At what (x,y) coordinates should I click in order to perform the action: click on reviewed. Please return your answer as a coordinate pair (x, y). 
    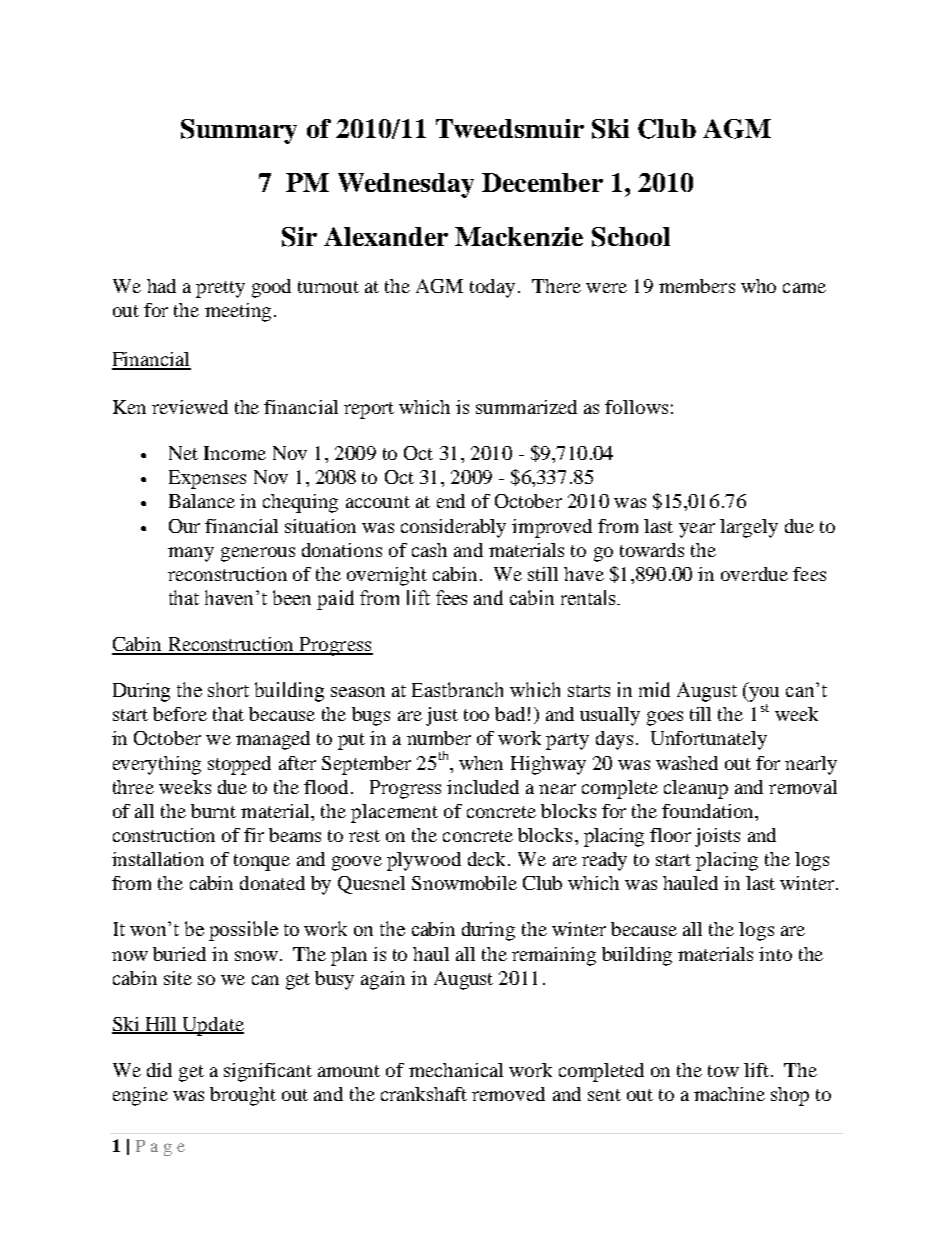
    Looking at the image, I should click on (190, 407).
